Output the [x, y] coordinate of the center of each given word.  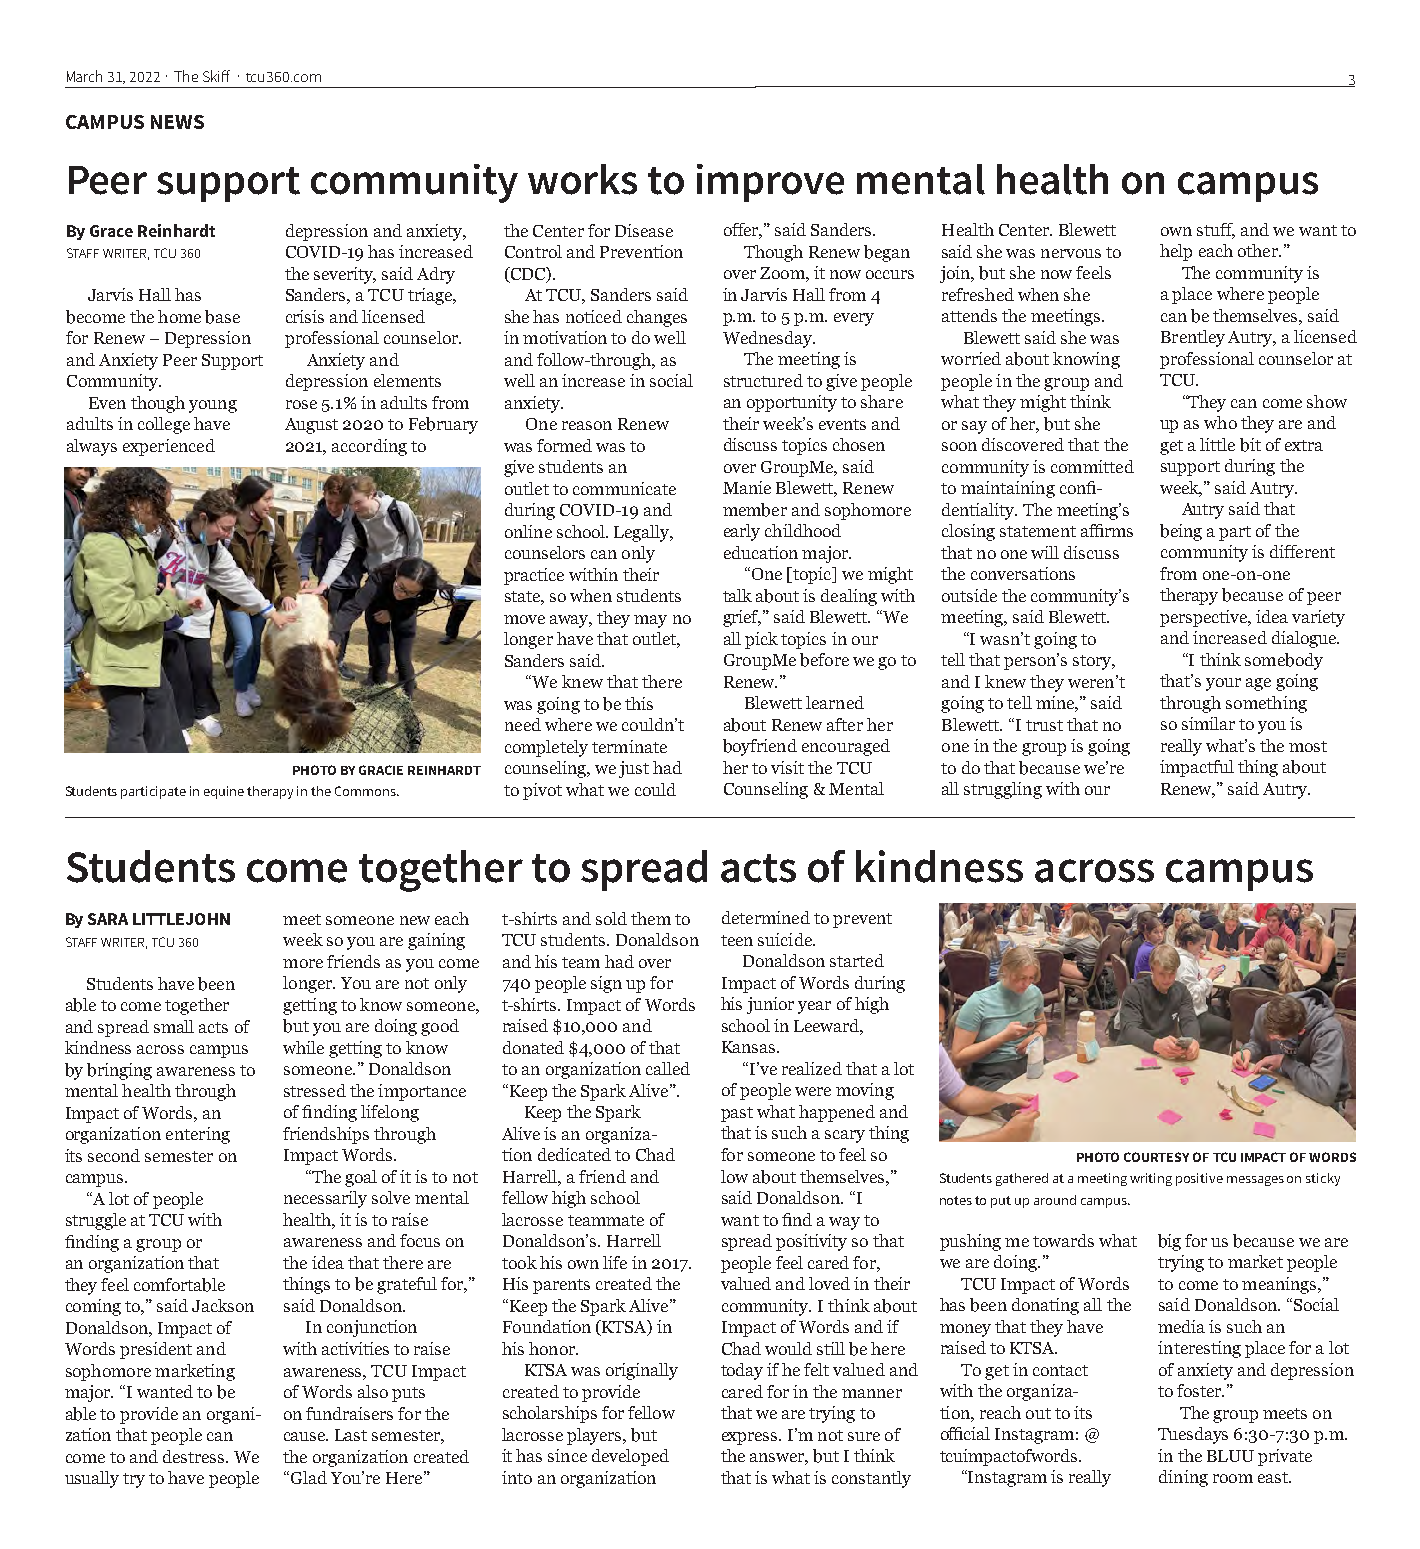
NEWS [177, 122]
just [634, 769]
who [1220, 422]
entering [198, 1135]
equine [224, 792]
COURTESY [1156, 1157]
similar [1208, 723]
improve [770, 183]
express [751, 1438]
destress [195, 1456]
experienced [169, 447]
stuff [1216, 230]
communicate [624, 488]
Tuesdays [1193, 1435]
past [737, 1114]
